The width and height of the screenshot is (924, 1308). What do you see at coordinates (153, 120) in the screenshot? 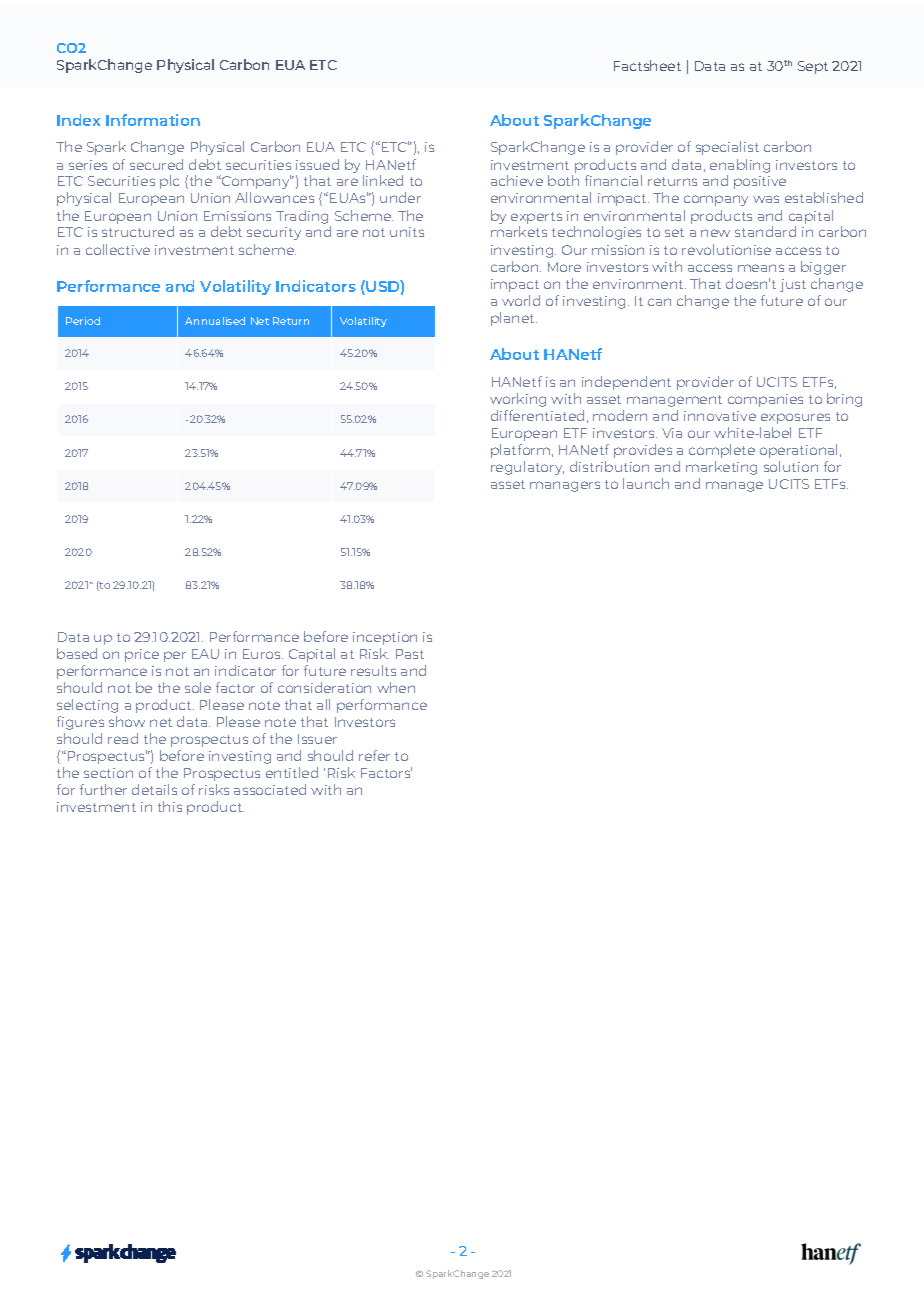
I see `Information` at bounding box center [153, 120].
